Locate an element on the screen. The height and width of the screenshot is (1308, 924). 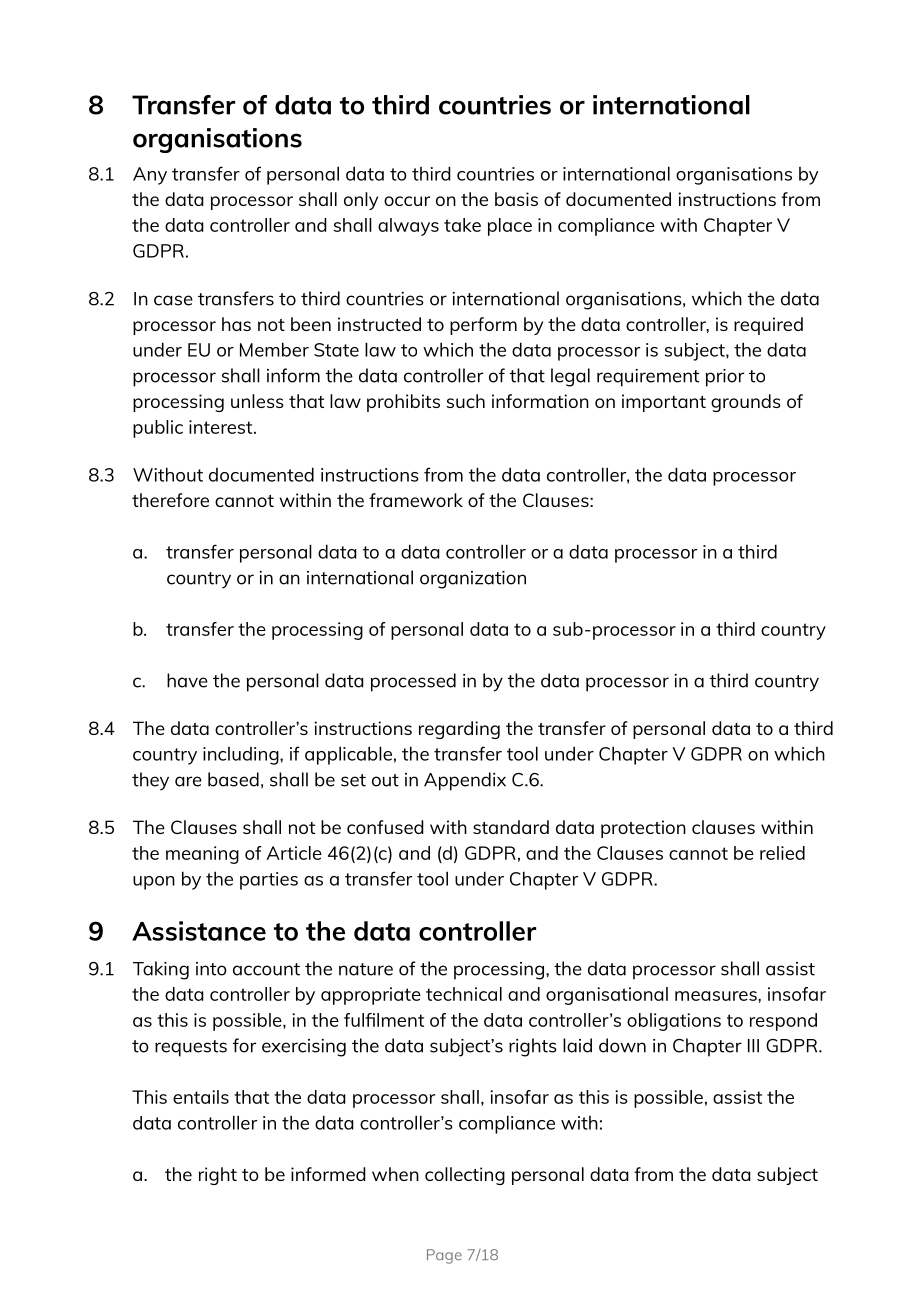
regarding is located at coordinates (459, 730).
